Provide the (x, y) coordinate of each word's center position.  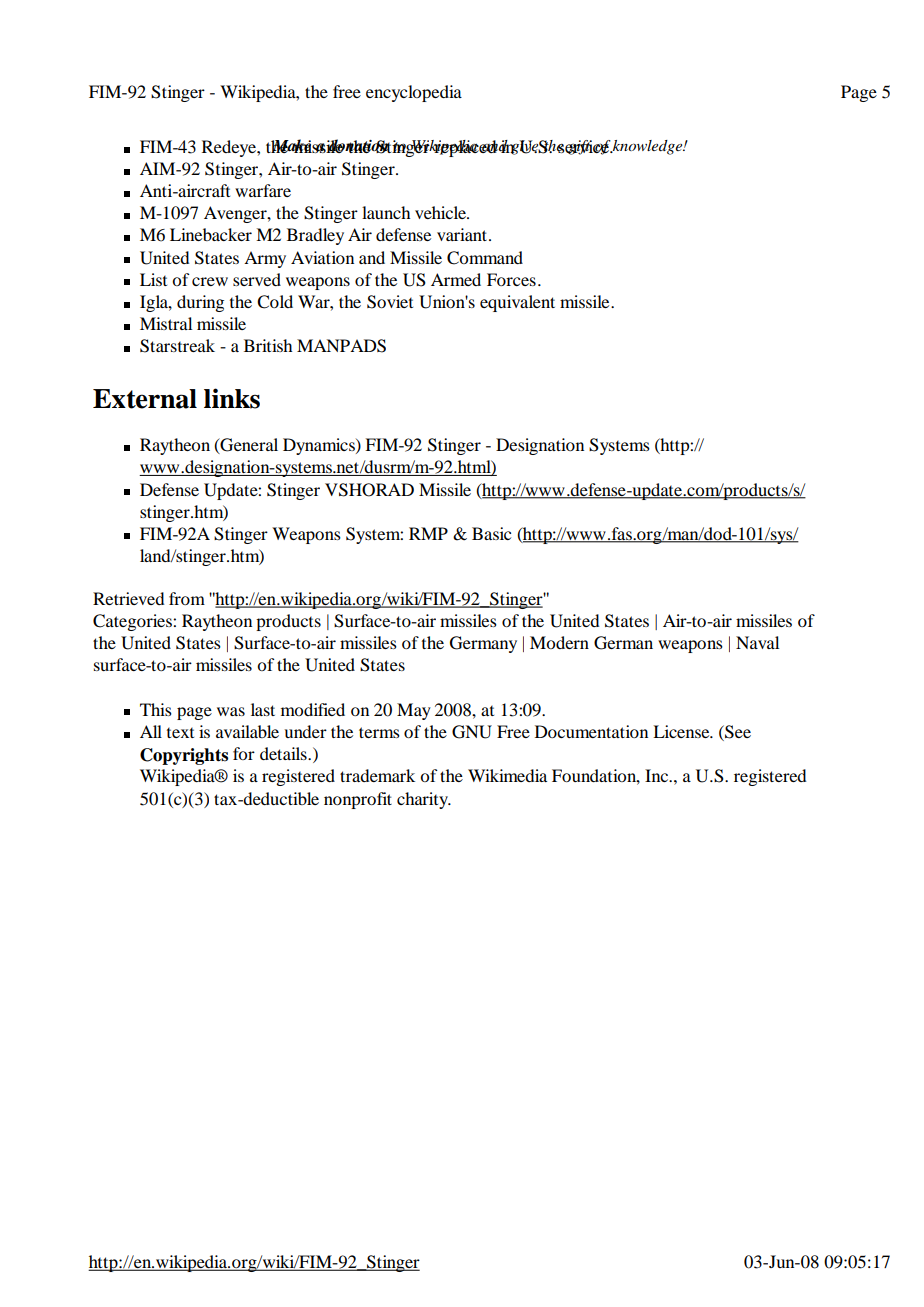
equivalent (517, 303)
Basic (491, 533)
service (584, 147)
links (232, 398)
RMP (428, 533)
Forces (511, 279)
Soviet (390, 302)
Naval (757, 642)
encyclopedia (414, 93)
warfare (263, 190)
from (187, 598)
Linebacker (211, 234)
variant (463, 234)
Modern (559, 642)
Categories (133, 622)
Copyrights (184, 756)
